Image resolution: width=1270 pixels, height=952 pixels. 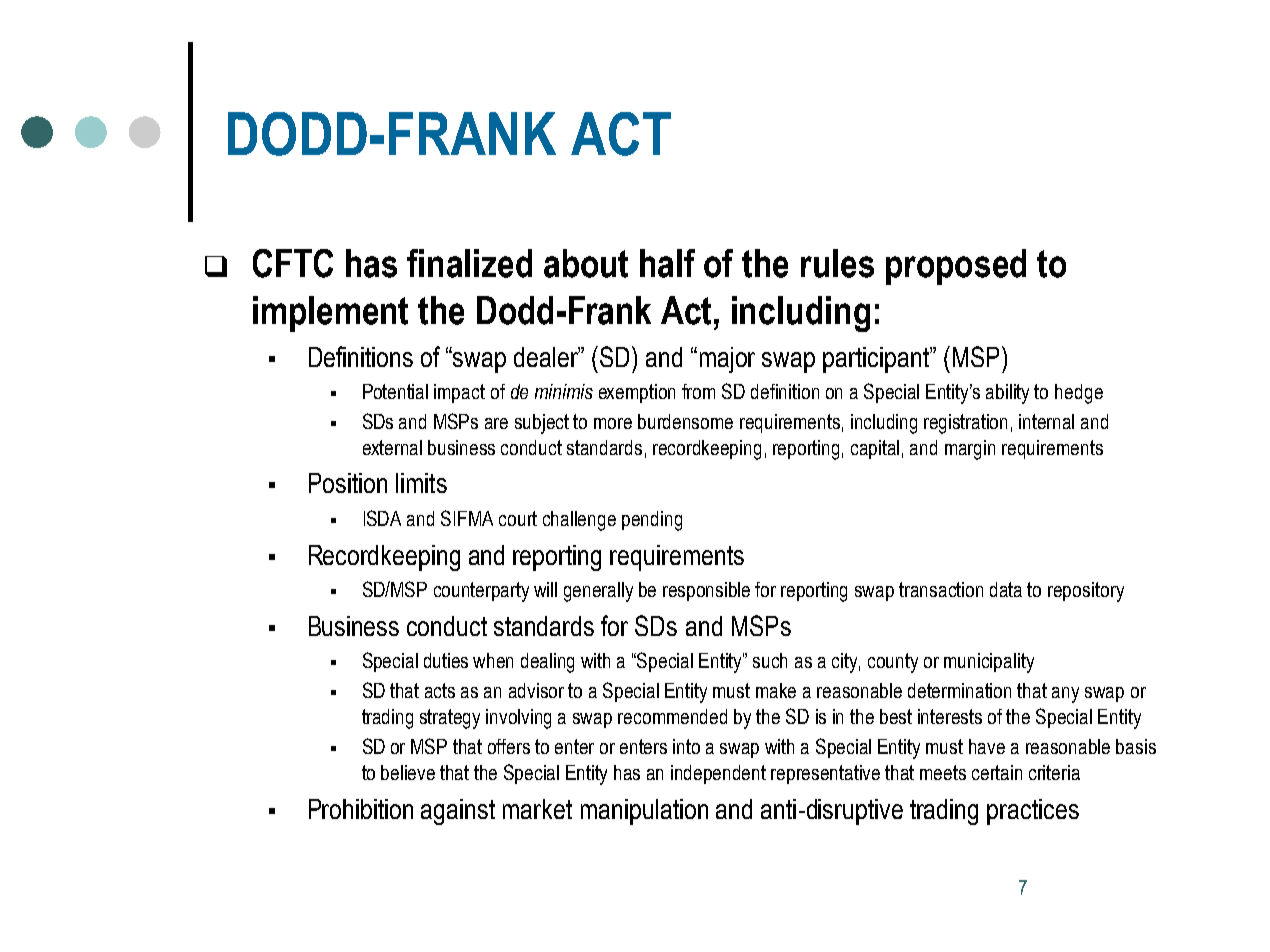 I want to click on independent, so click(x=718, y=774).
